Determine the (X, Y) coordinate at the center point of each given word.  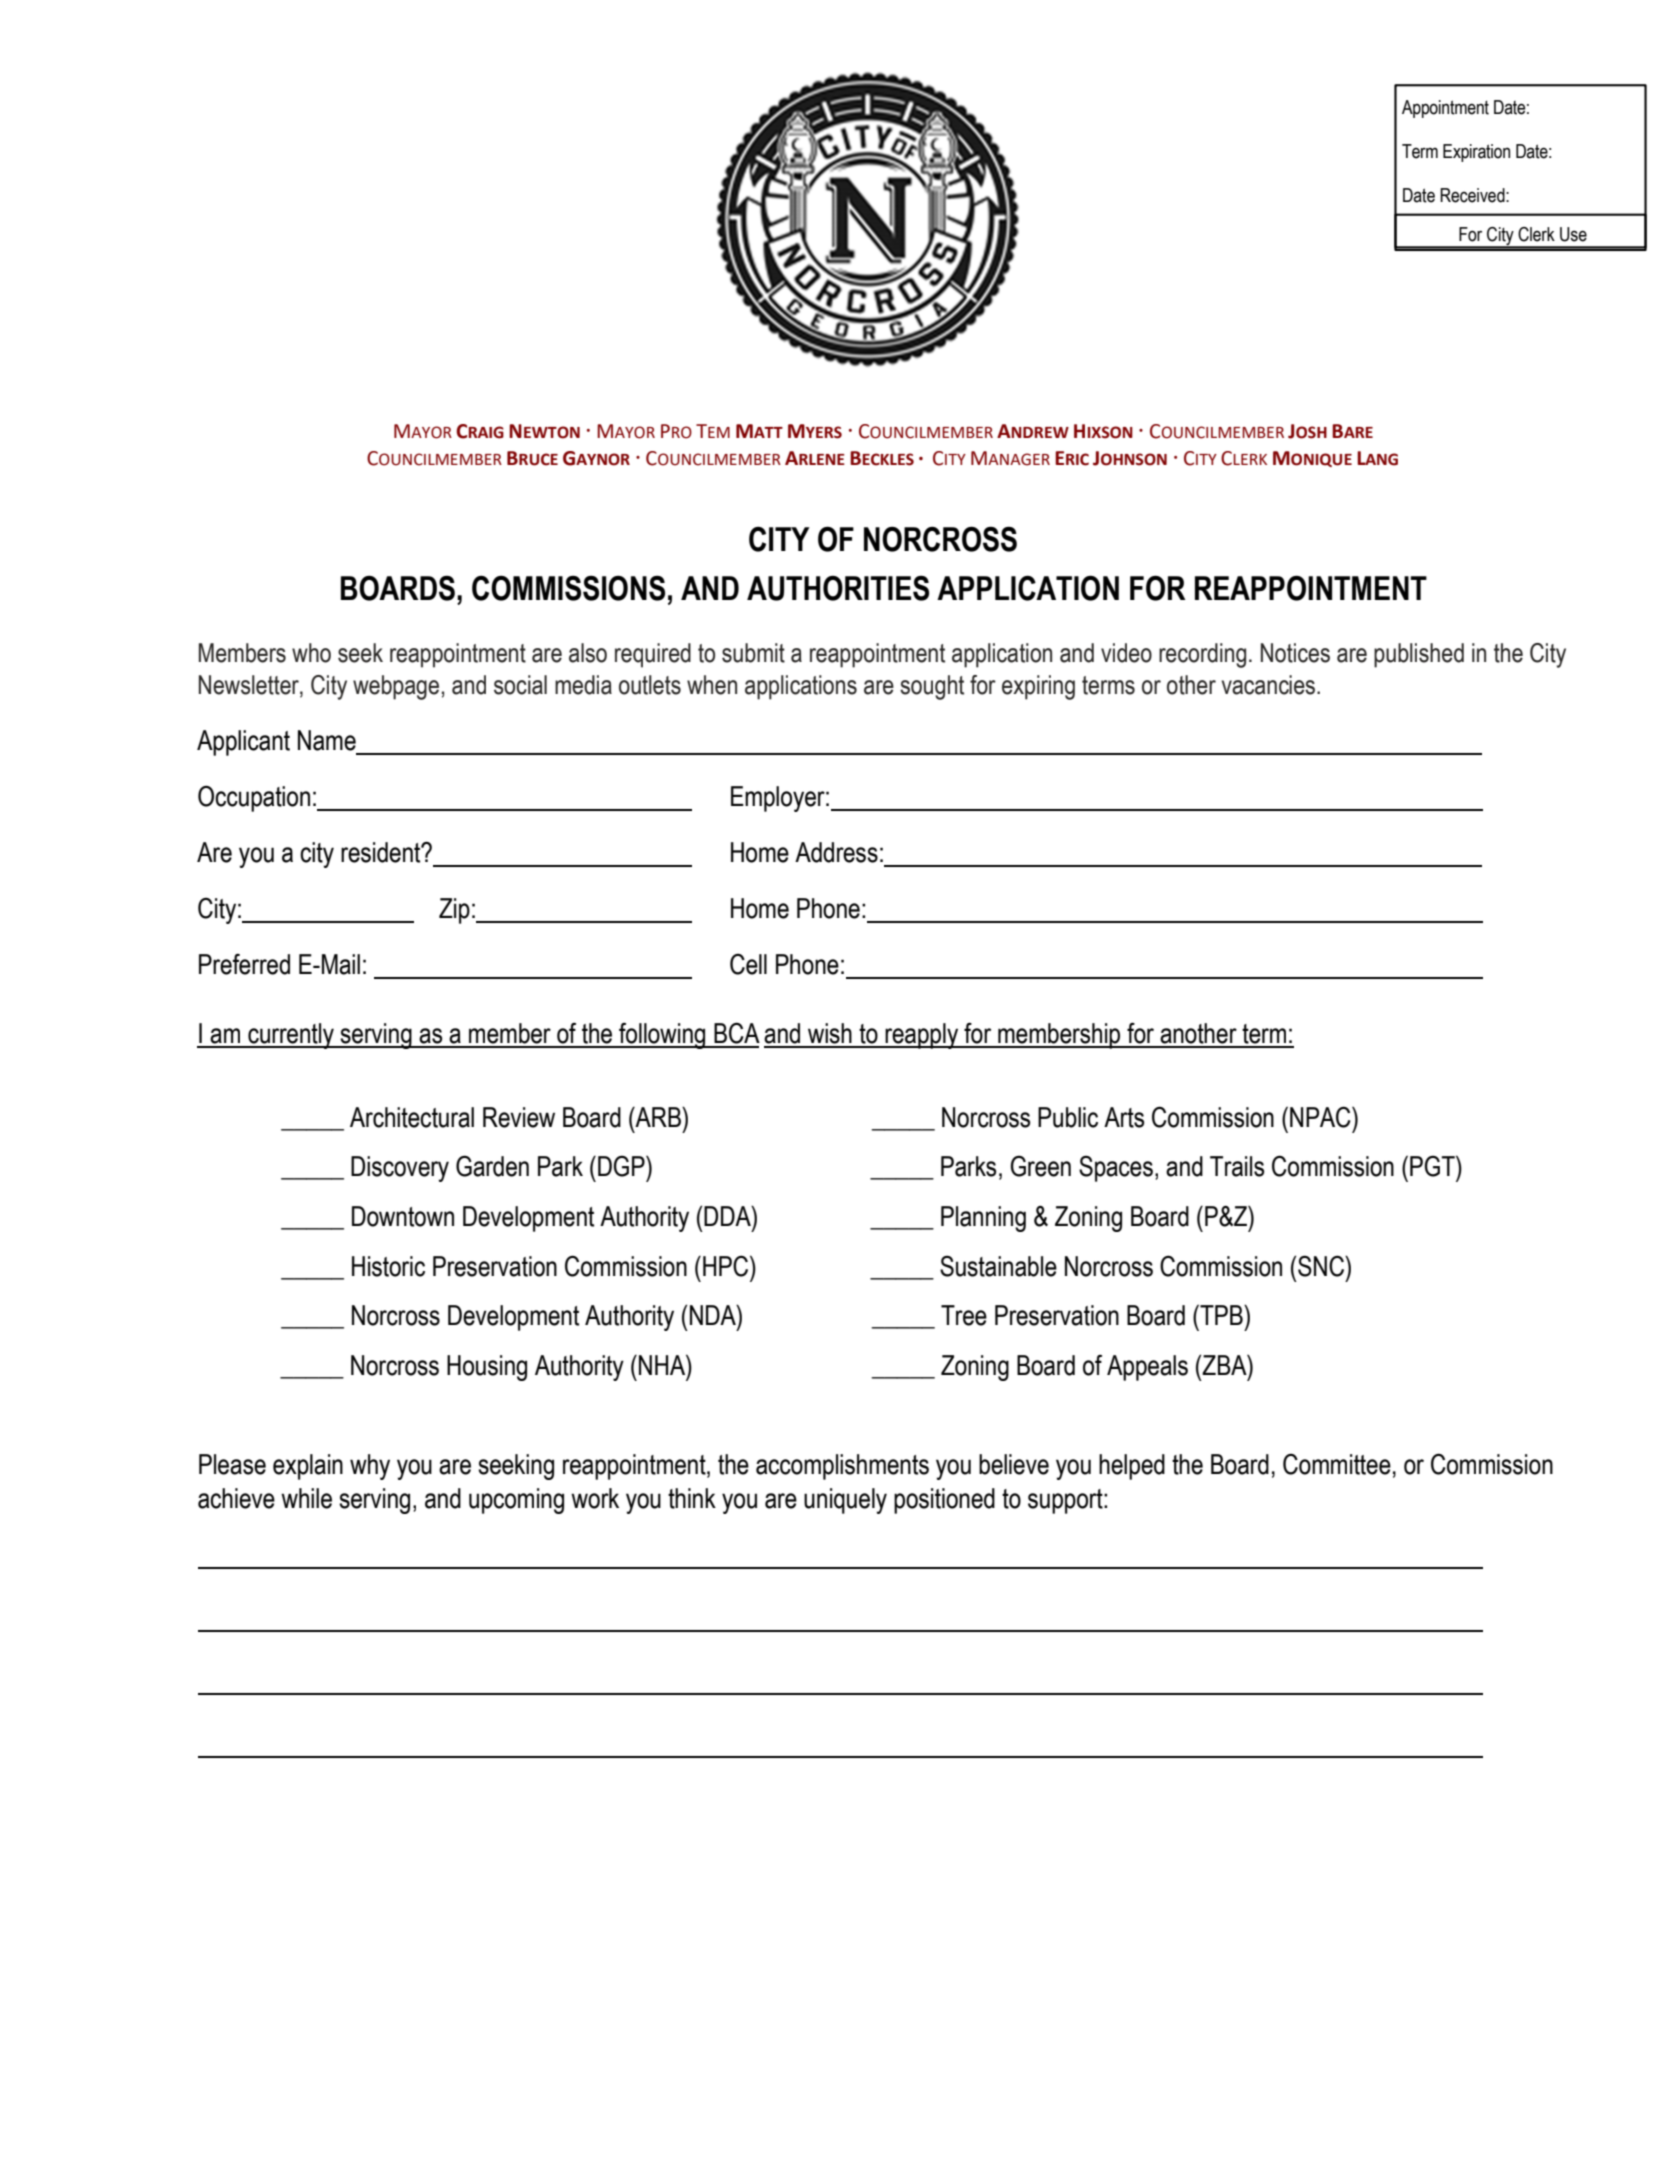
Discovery (400, 1169)
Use (1573, 234)
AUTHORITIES (838, 588)
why (370, 1467)
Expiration (1476, 153)
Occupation (254, 798)
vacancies (1269, 685)
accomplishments (842, 1467)
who (311, 653)
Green (1040, 1166)
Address (836, 852)
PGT (1433, 1166)
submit (753, 653)
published (1419, 655)
